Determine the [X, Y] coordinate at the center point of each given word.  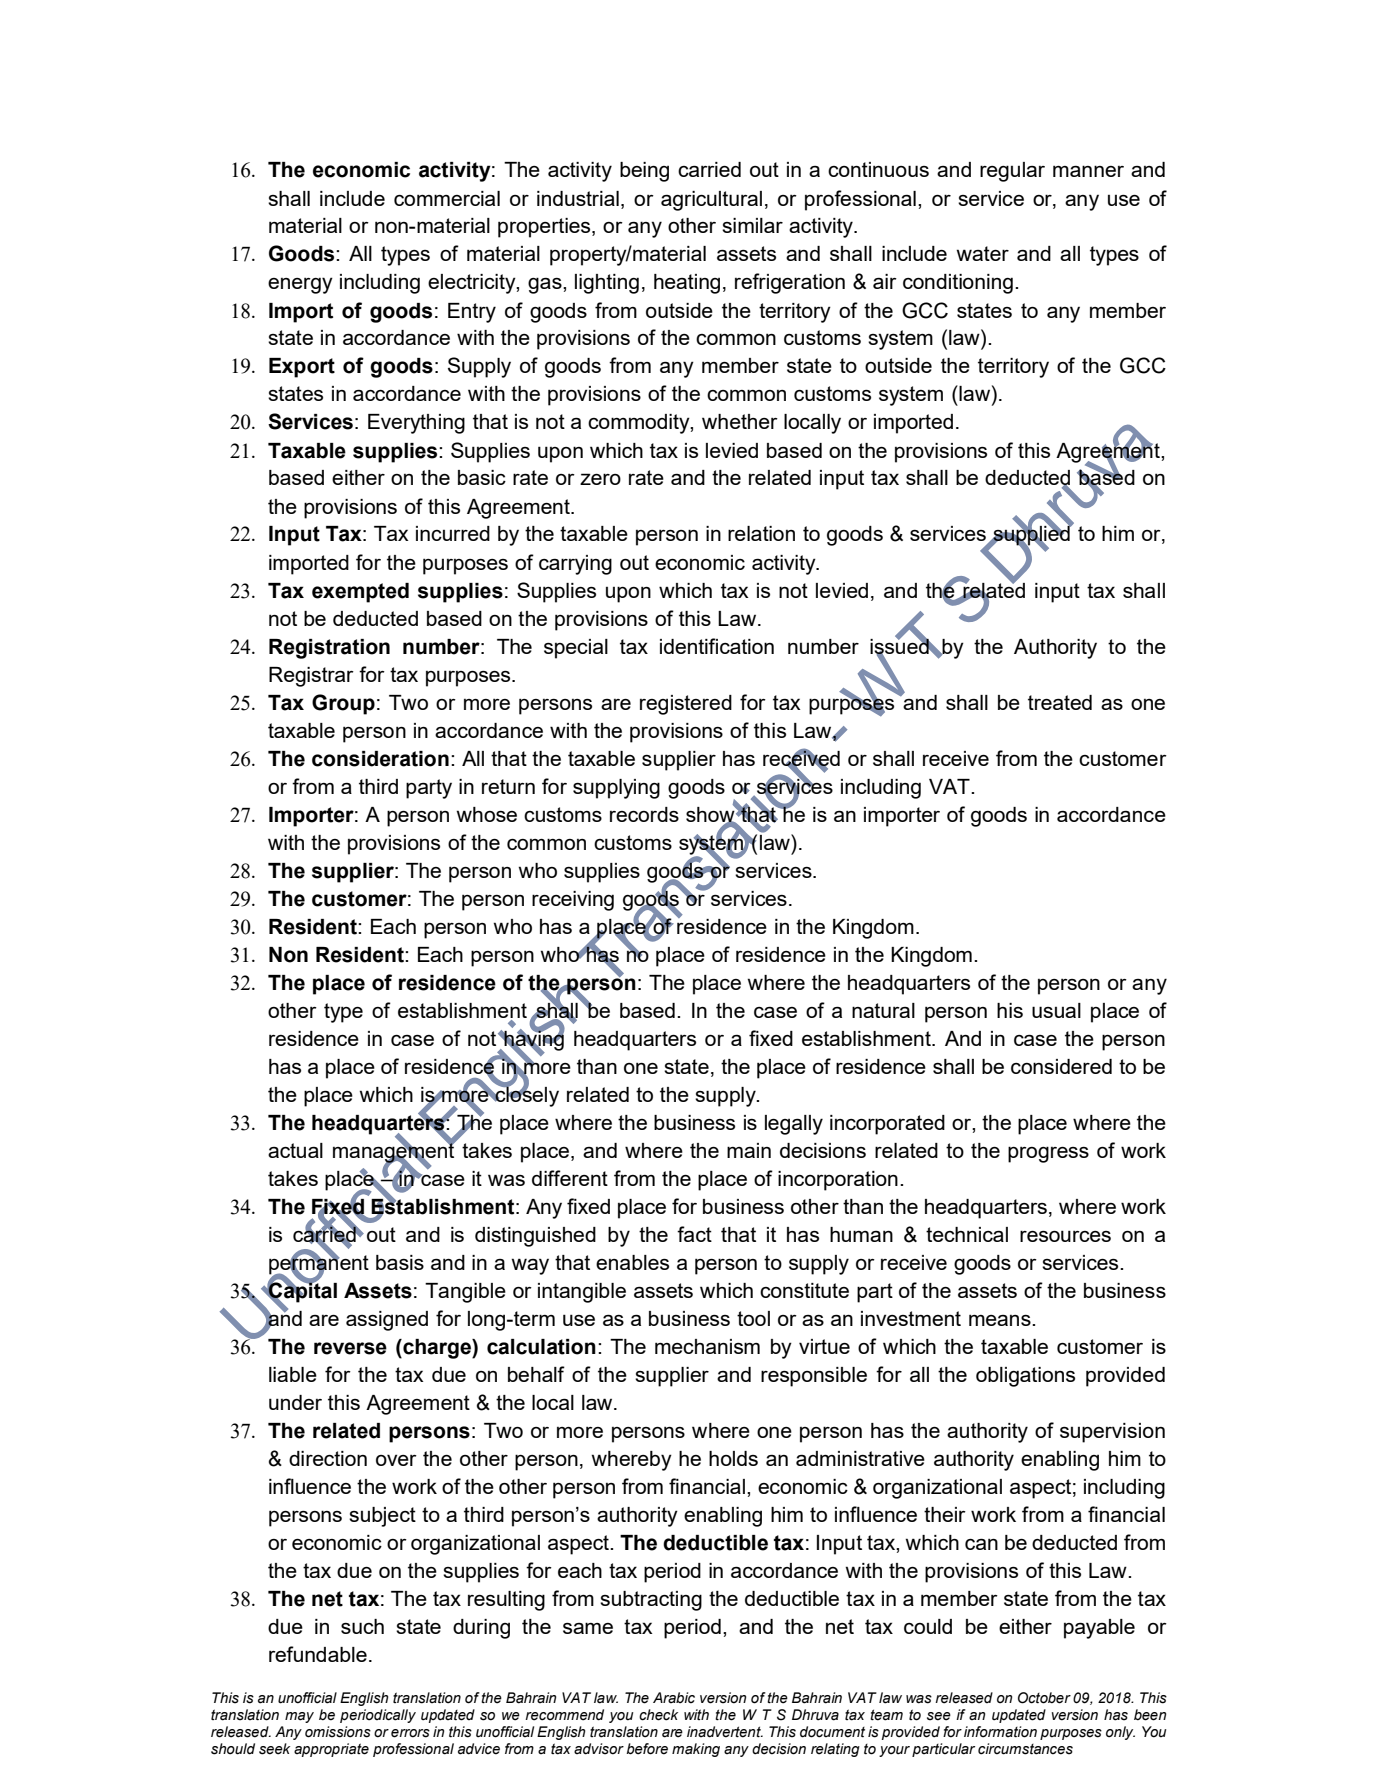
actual [295, 1150]
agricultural [711, 201]
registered [686, 705]
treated [1060, 702]
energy [300, 285]
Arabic [674, 1698]
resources [1065, 1236]
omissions [338, 1732]
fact [694, 1234]
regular [1012, 172]
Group [343, 704]
